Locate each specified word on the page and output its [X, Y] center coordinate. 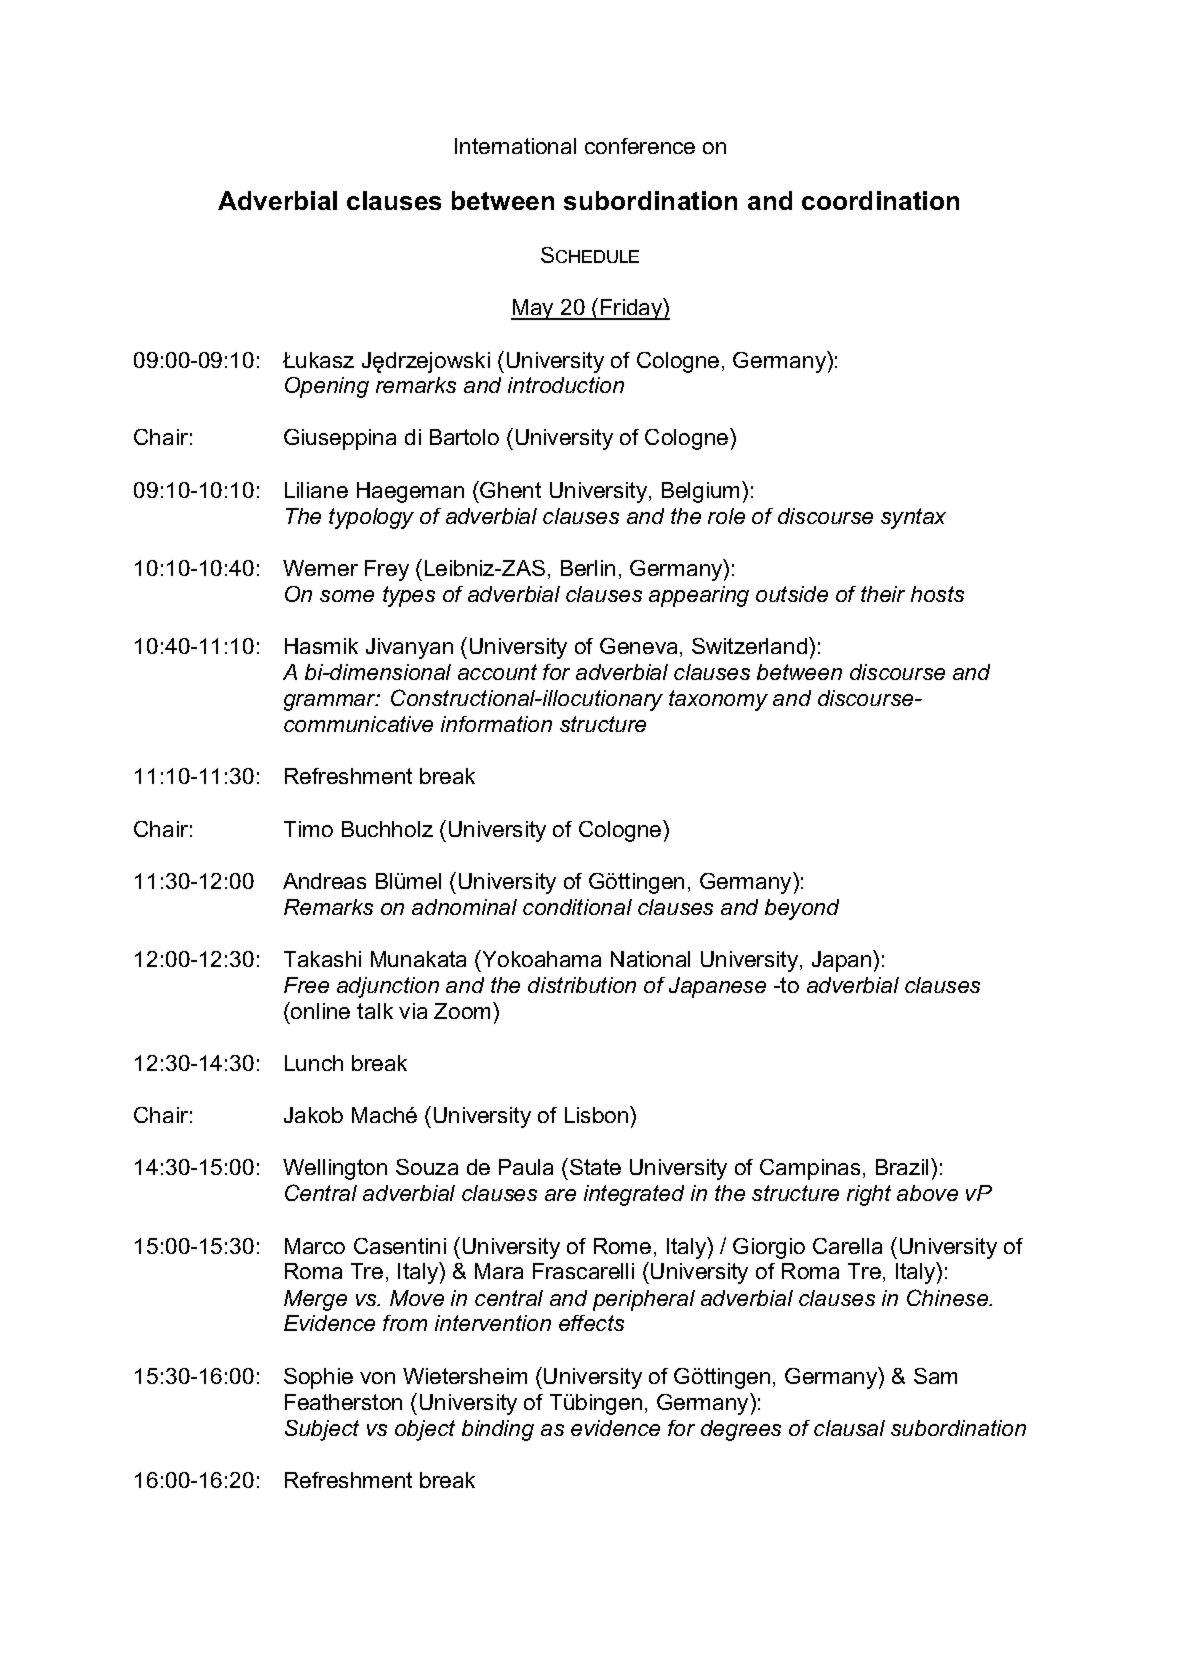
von [377, 1378]
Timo [308, 829]
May [533, 309]
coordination [880, 200]
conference [640, 146]
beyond [802, 909]
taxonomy [718, 700]
